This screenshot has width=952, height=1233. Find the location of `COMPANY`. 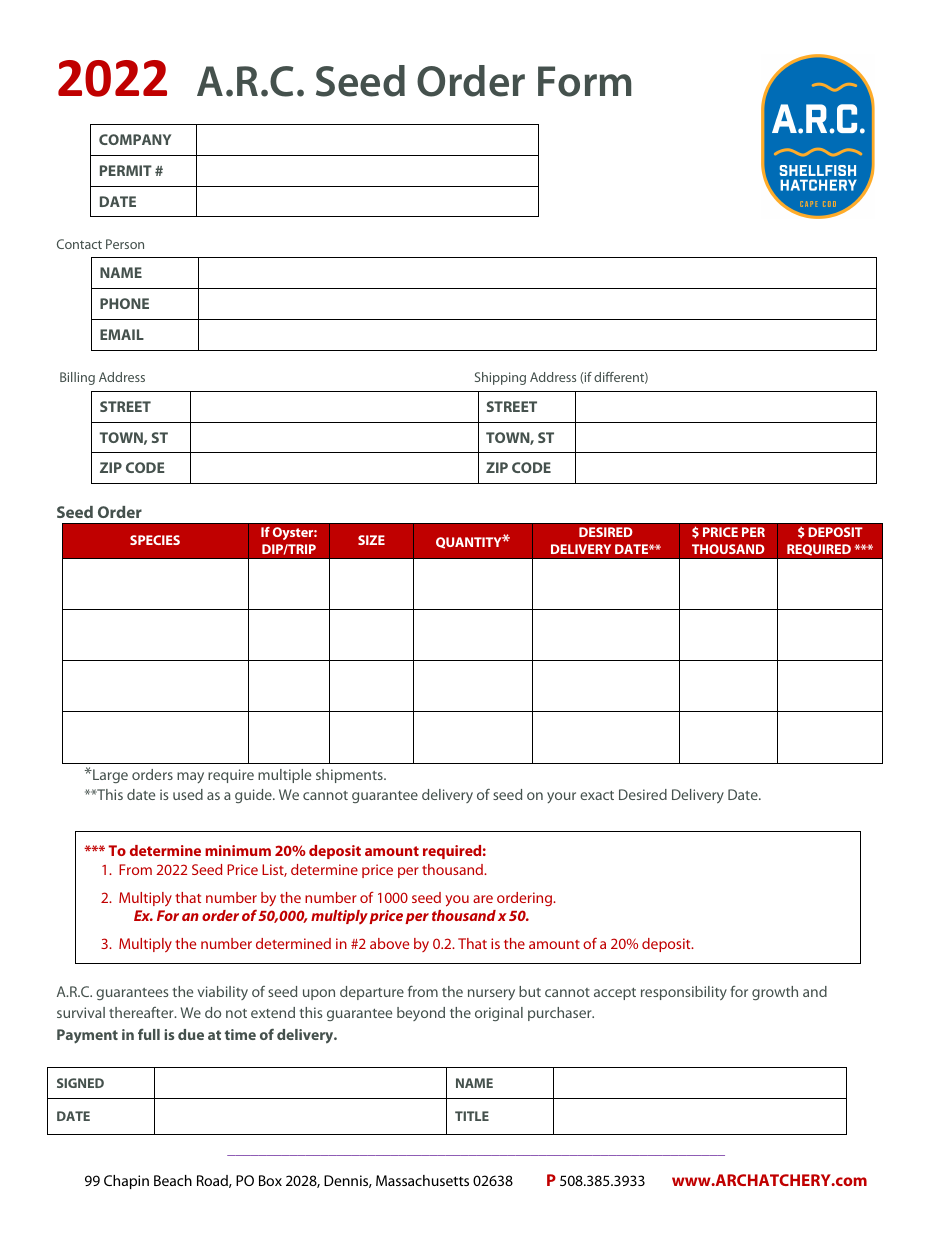

COMPANY is located at coordinates (135, 139).
